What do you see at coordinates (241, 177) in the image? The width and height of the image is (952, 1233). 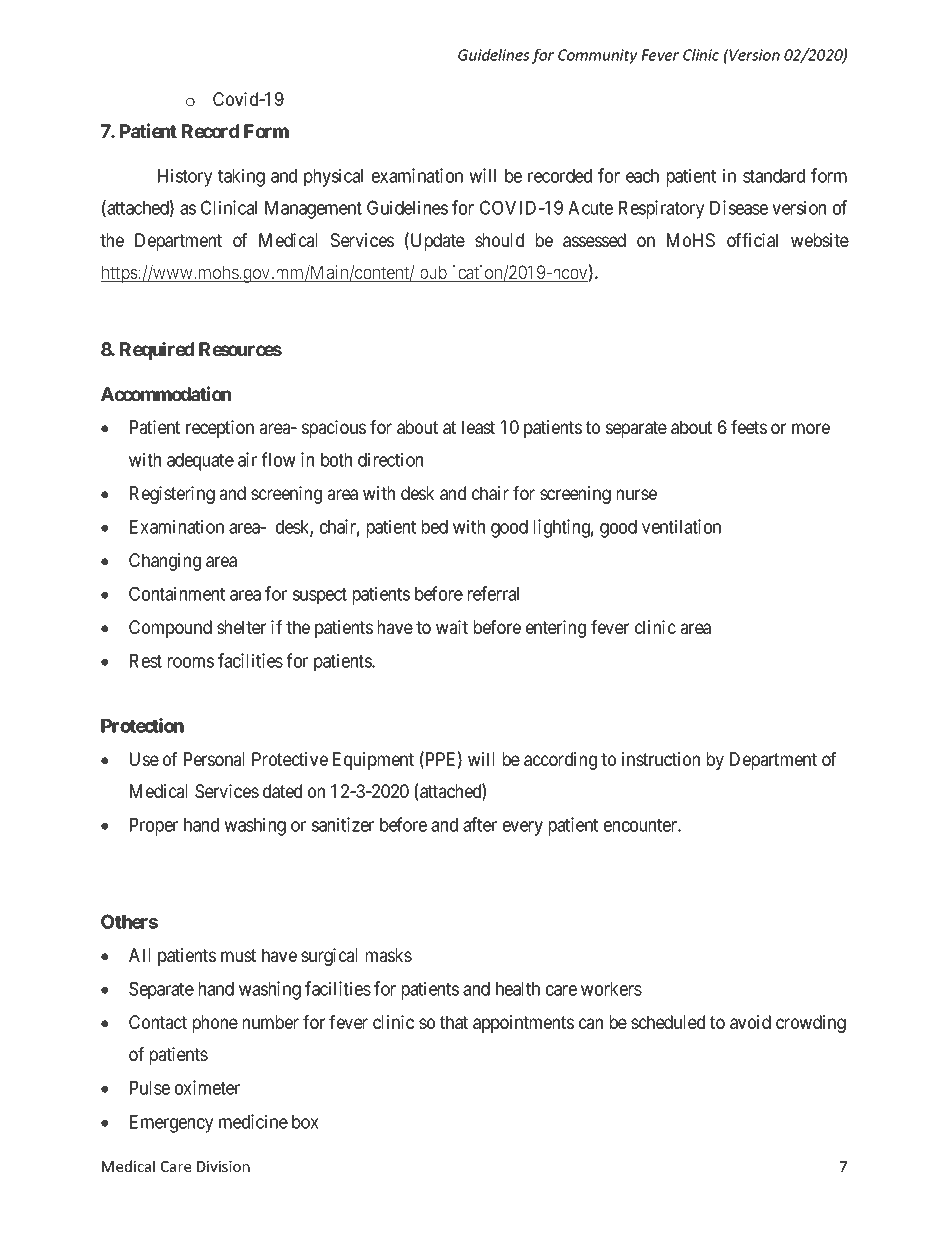 I see `taking` at bounding box center [241, 177].
